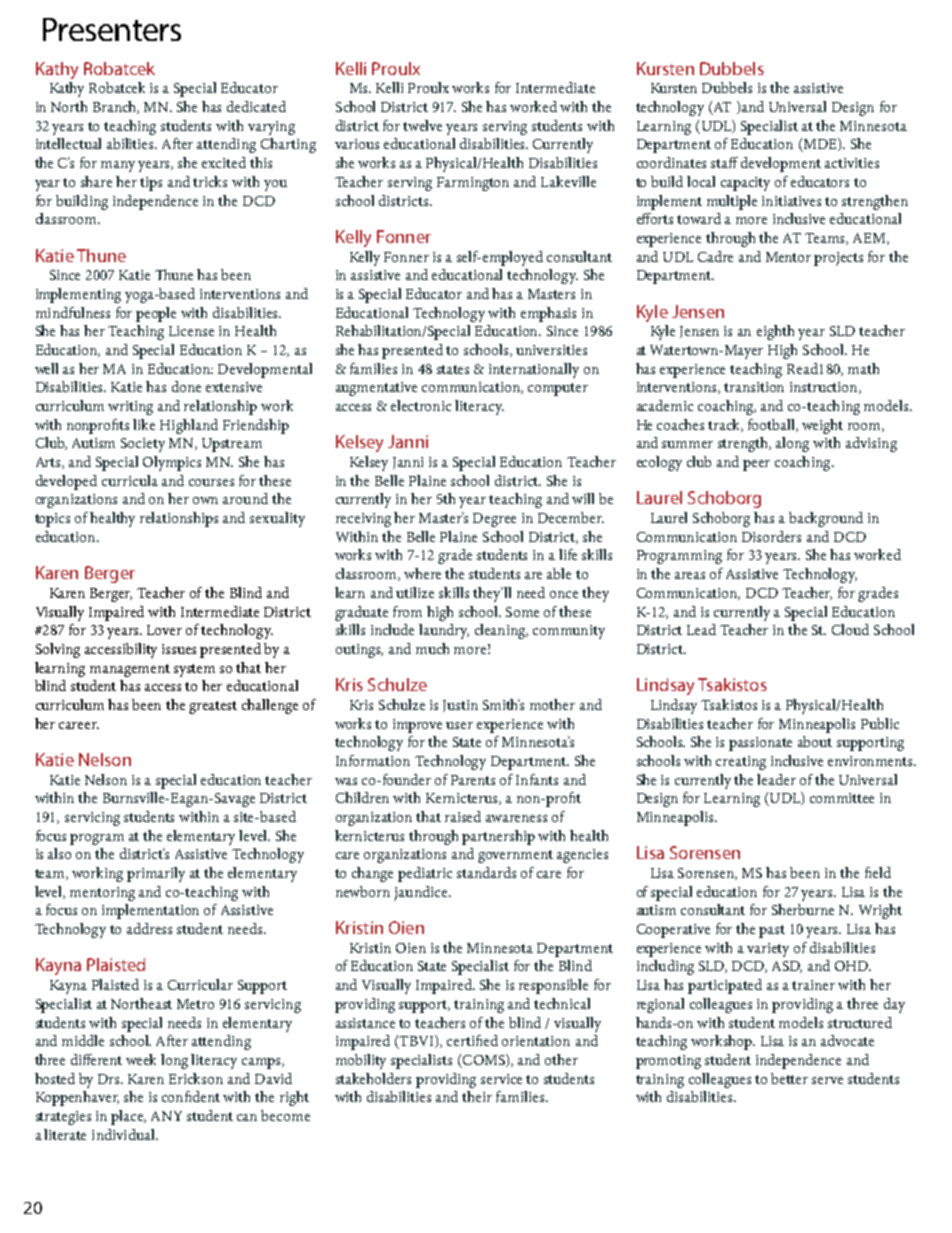  What do you see at coordinates (112, 29) in the page?
I see `Presenters` at bounding box center [112, 29].
